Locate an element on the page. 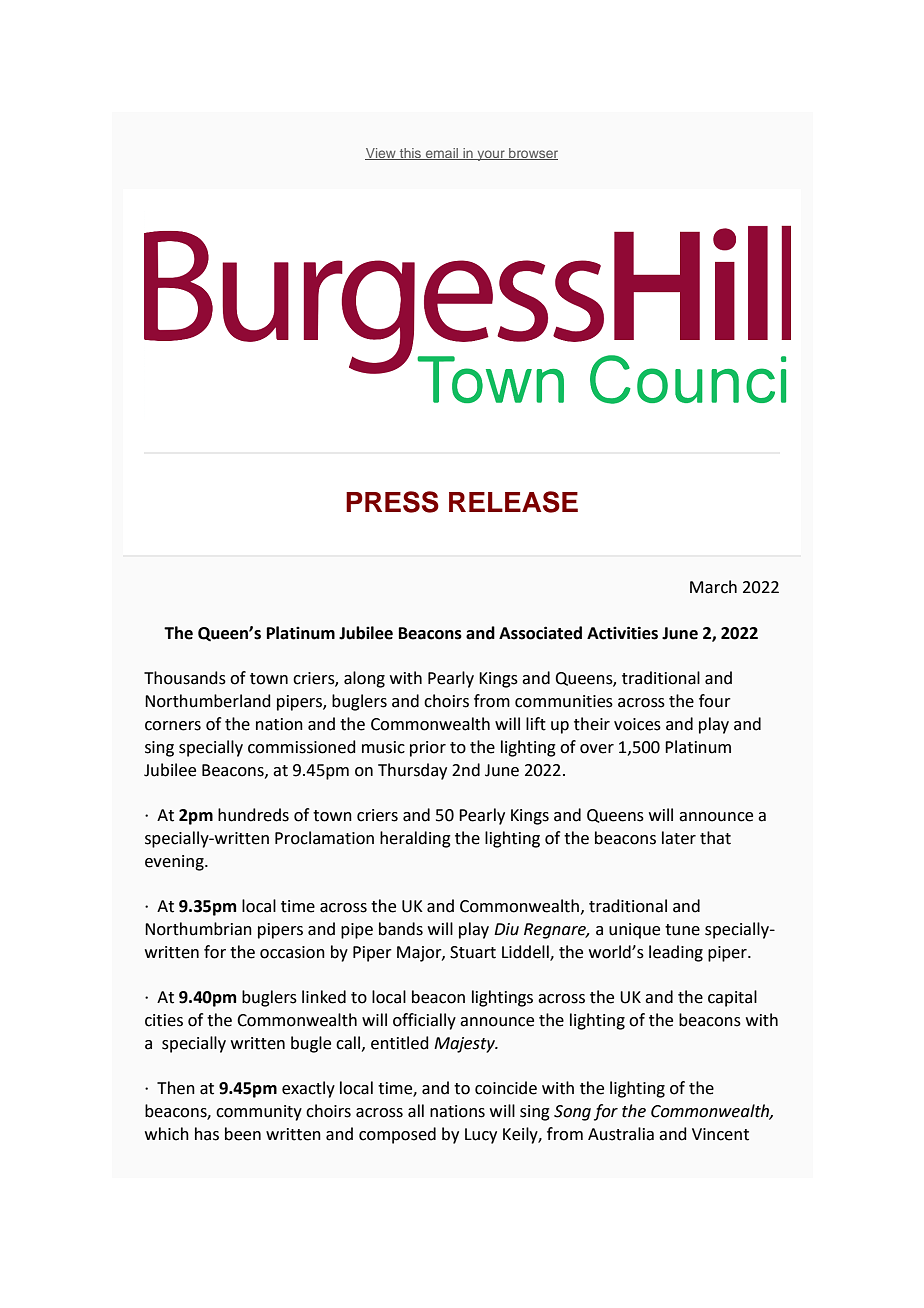  Thousands is located at coordinates (185, 678).
